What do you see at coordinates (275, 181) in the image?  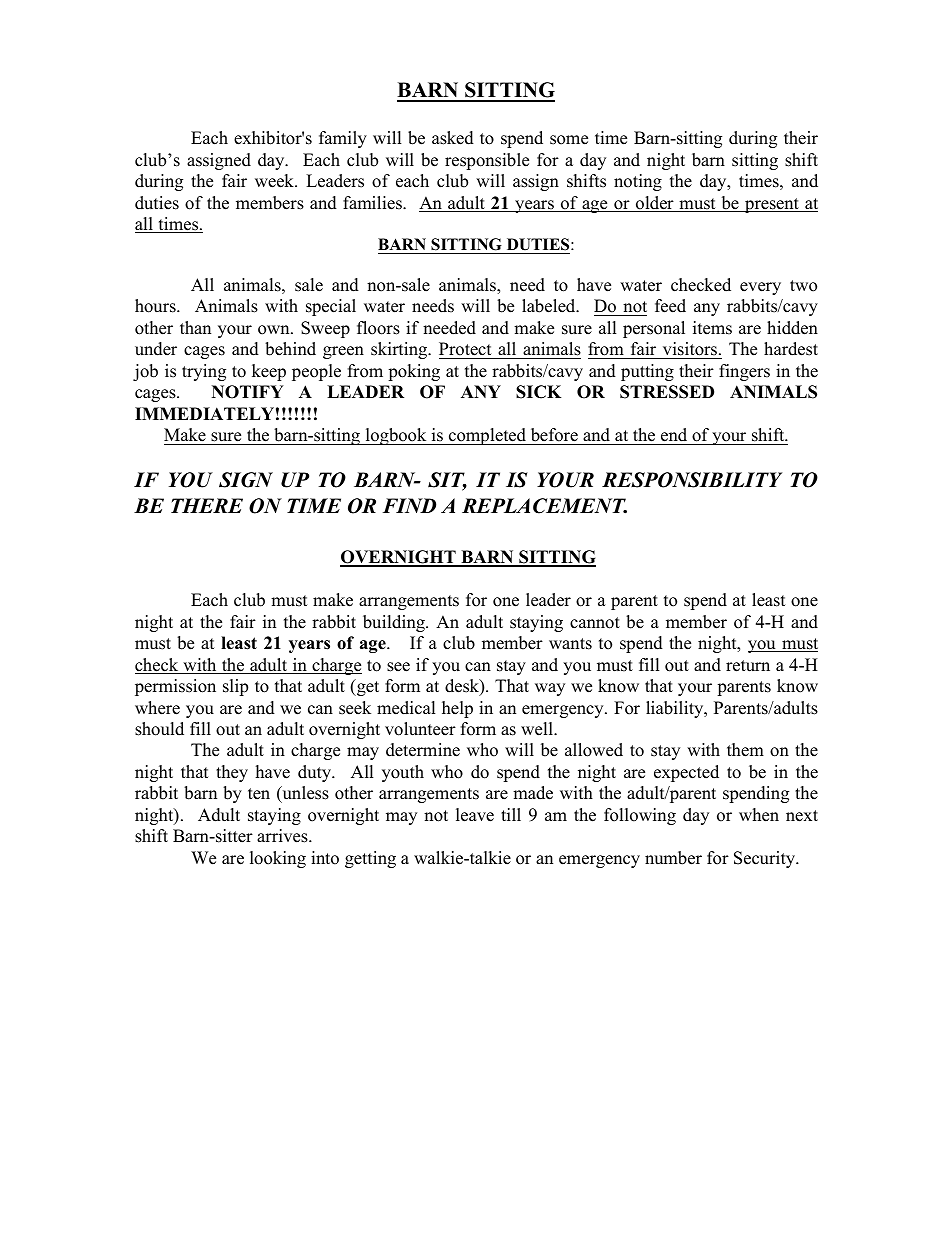 I see `week` at bounding box center [275, 181].
